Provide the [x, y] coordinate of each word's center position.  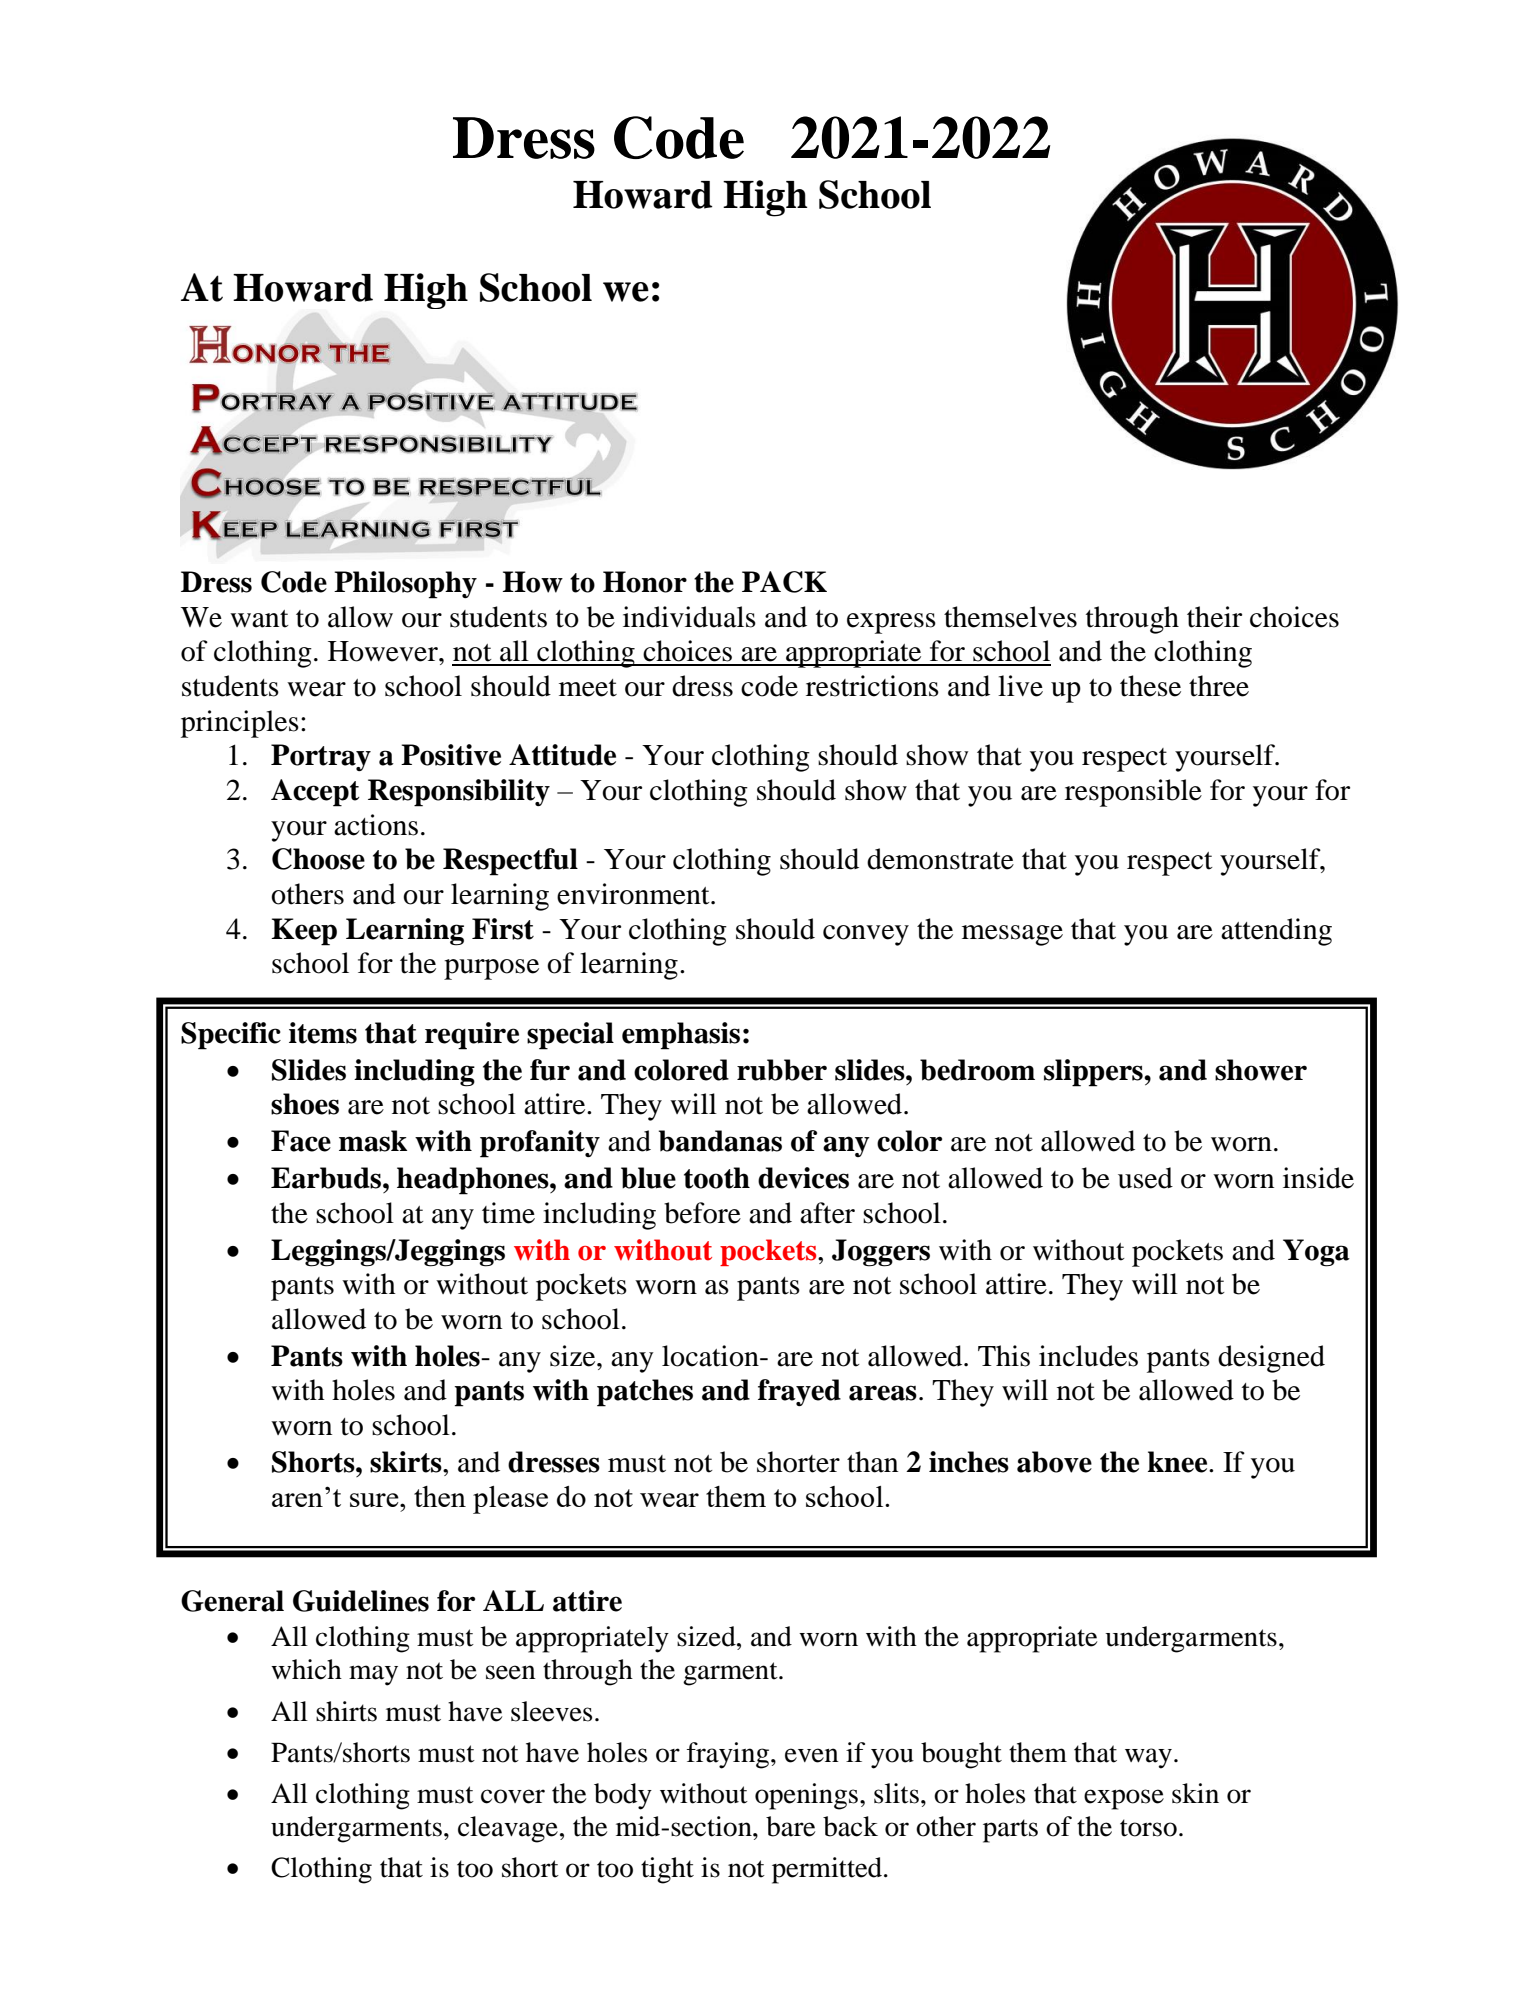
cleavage [508, 1829]
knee [1179, 1462]
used [1145, 1178]
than [872, 1462]
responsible [1133, 793]
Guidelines [361, 1601]
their [1214, 617]
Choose [318, 859]
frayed [799, 1392]
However [384, 651]
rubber [782, 1070]
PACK [784, 582]
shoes [305, 1104]
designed [1271, 1359]
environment [634, 894]
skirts [407, 1462]
